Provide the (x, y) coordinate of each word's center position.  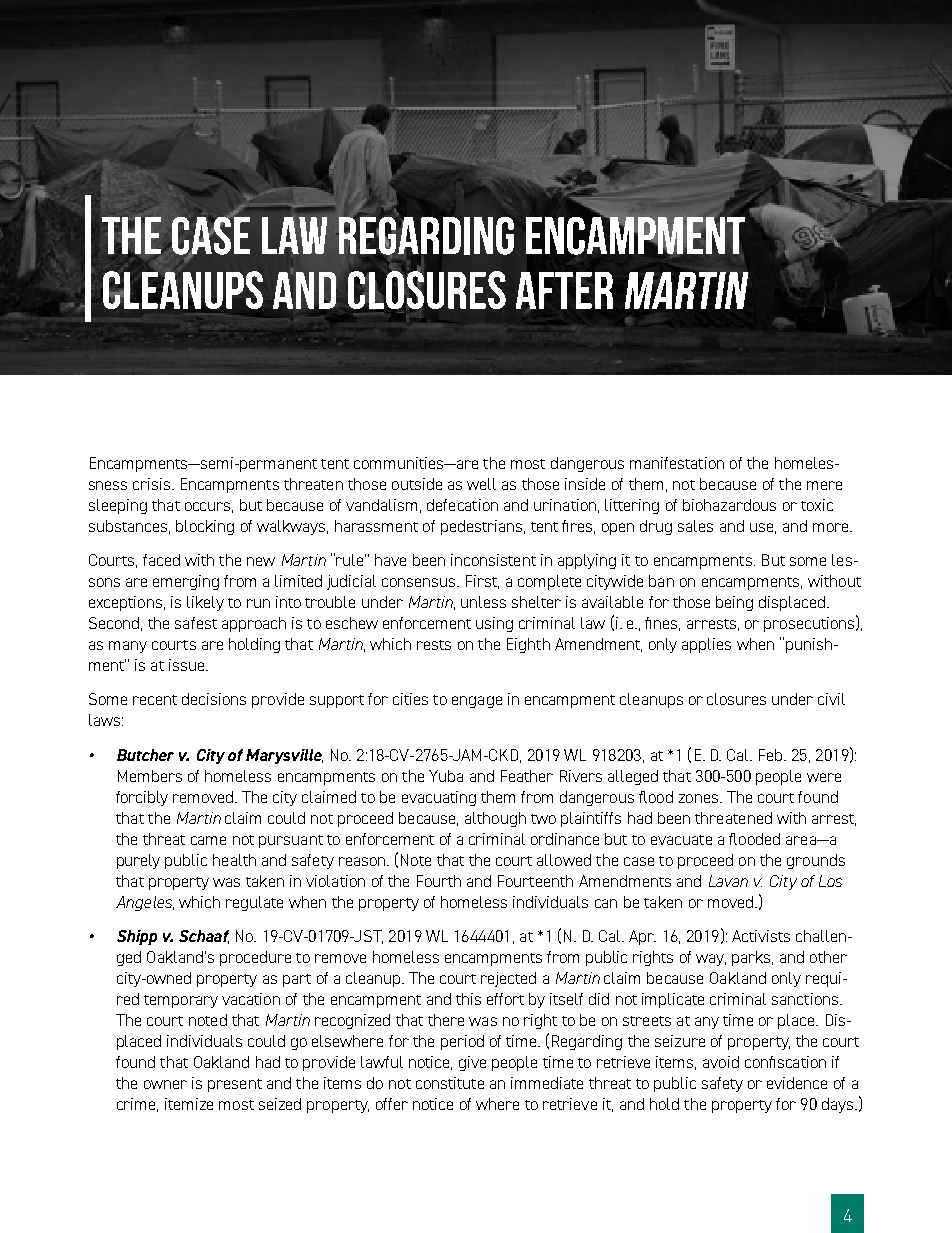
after (564, 291)
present (235, 1085)
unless (483, 602)
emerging (186, 582)
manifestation (677, 463)
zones (700, 798)
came (208, 840)
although (495, 819)
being (734, 603)
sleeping (118, 506)
